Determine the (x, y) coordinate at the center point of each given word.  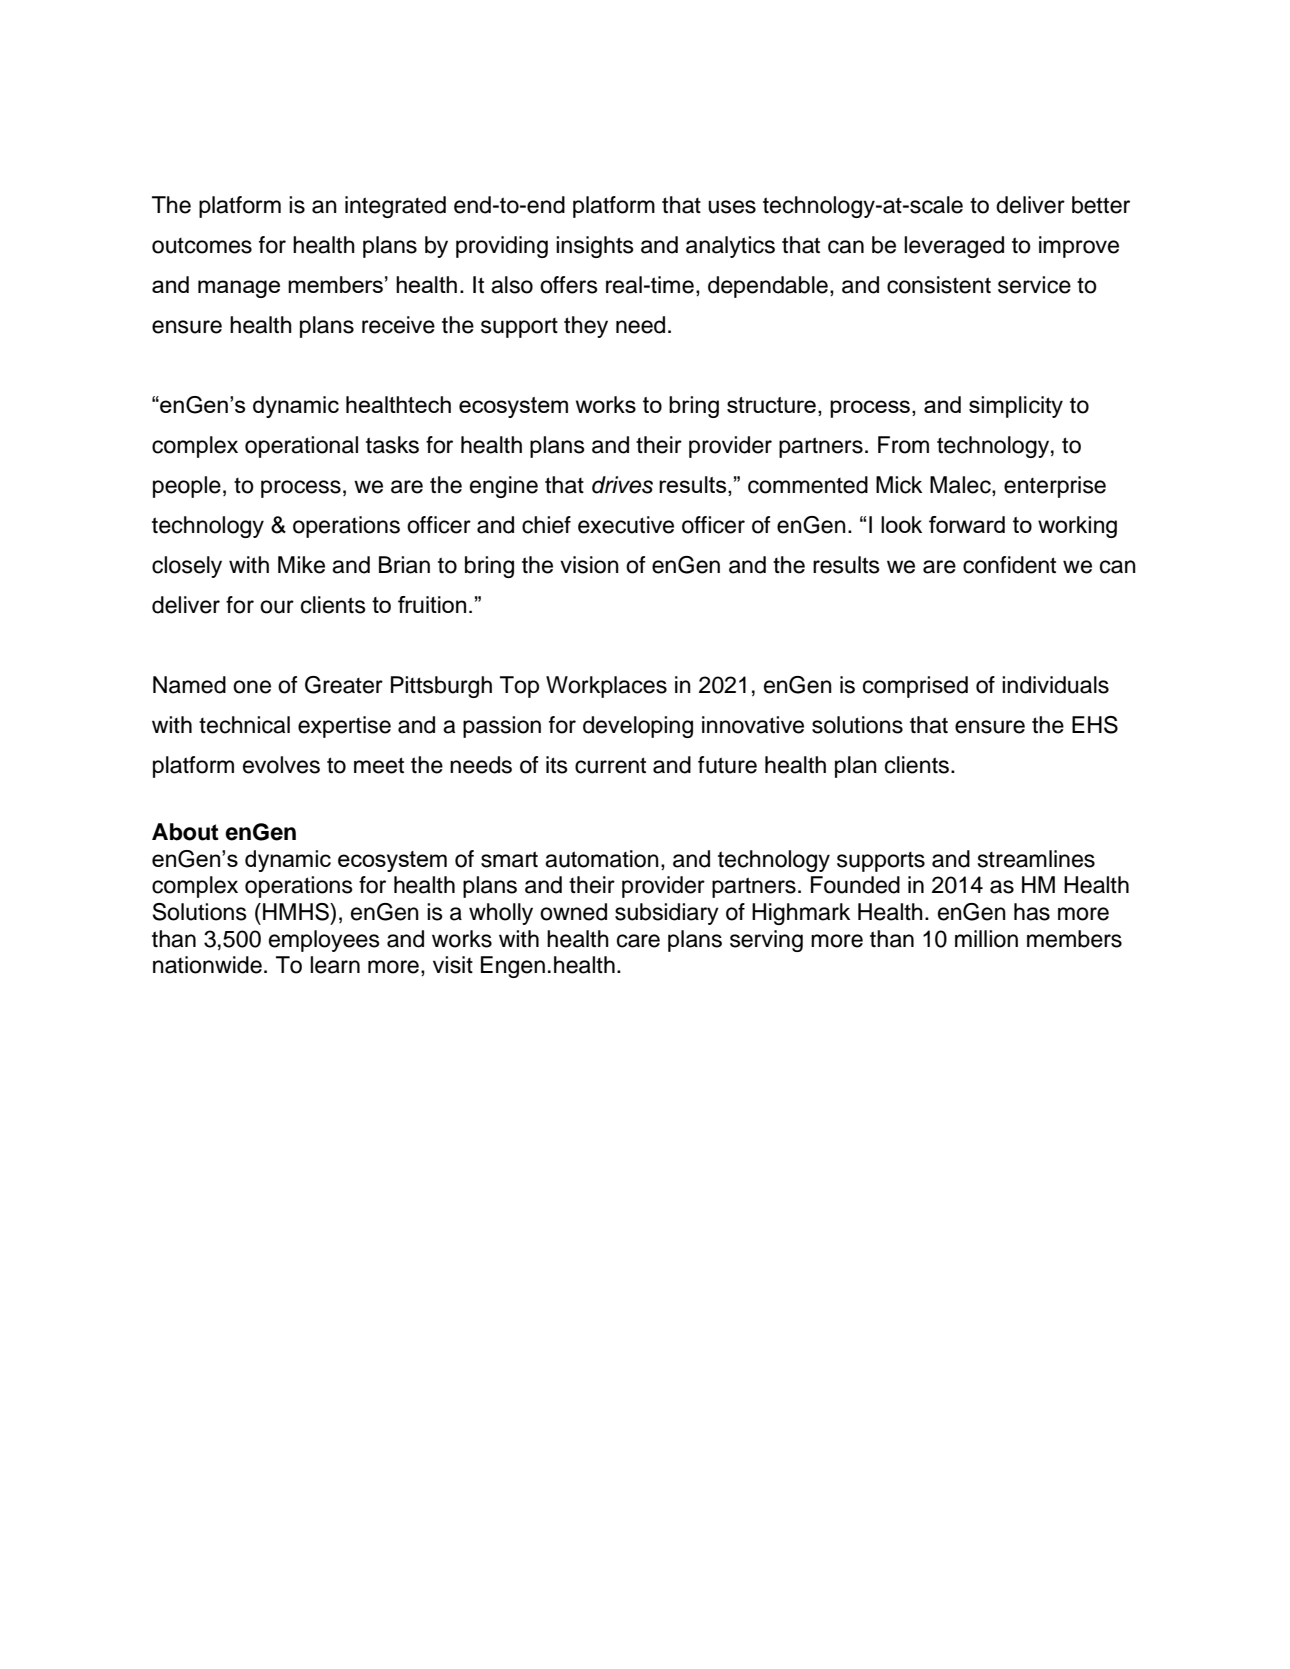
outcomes (202, 246)
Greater (344, 685)
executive (626, 525)
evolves (281, 765)
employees (324, 941)
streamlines (1036, 859)
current (610, 765)
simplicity (1016, 407)
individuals (1055, 685)
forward (967, 524)
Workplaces (606, 687)
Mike (301, 565)
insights (595, 247)
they (586, 327)
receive (398, 325)
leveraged (954, 247)
